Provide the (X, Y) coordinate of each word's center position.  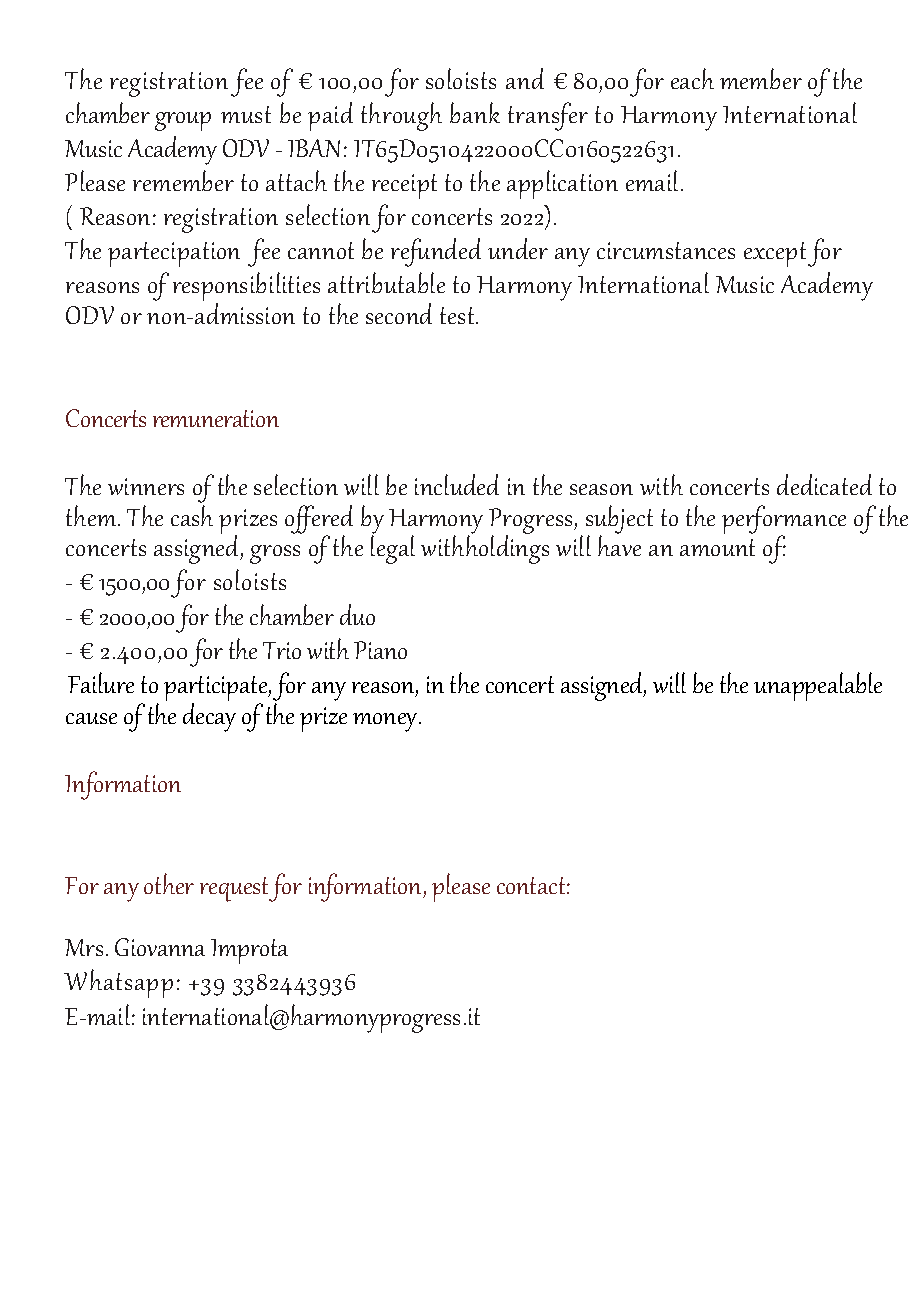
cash (192, 515)
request (235, 889)
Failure (101, 682)
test (458, 315)
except (775, 254)
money (386, 722)
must (246, 114)
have (619, 545)
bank (475, 112)
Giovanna (160, 947)
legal (393, 549)
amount (717, 547)
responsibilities (246, 288)
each (692, 78)
